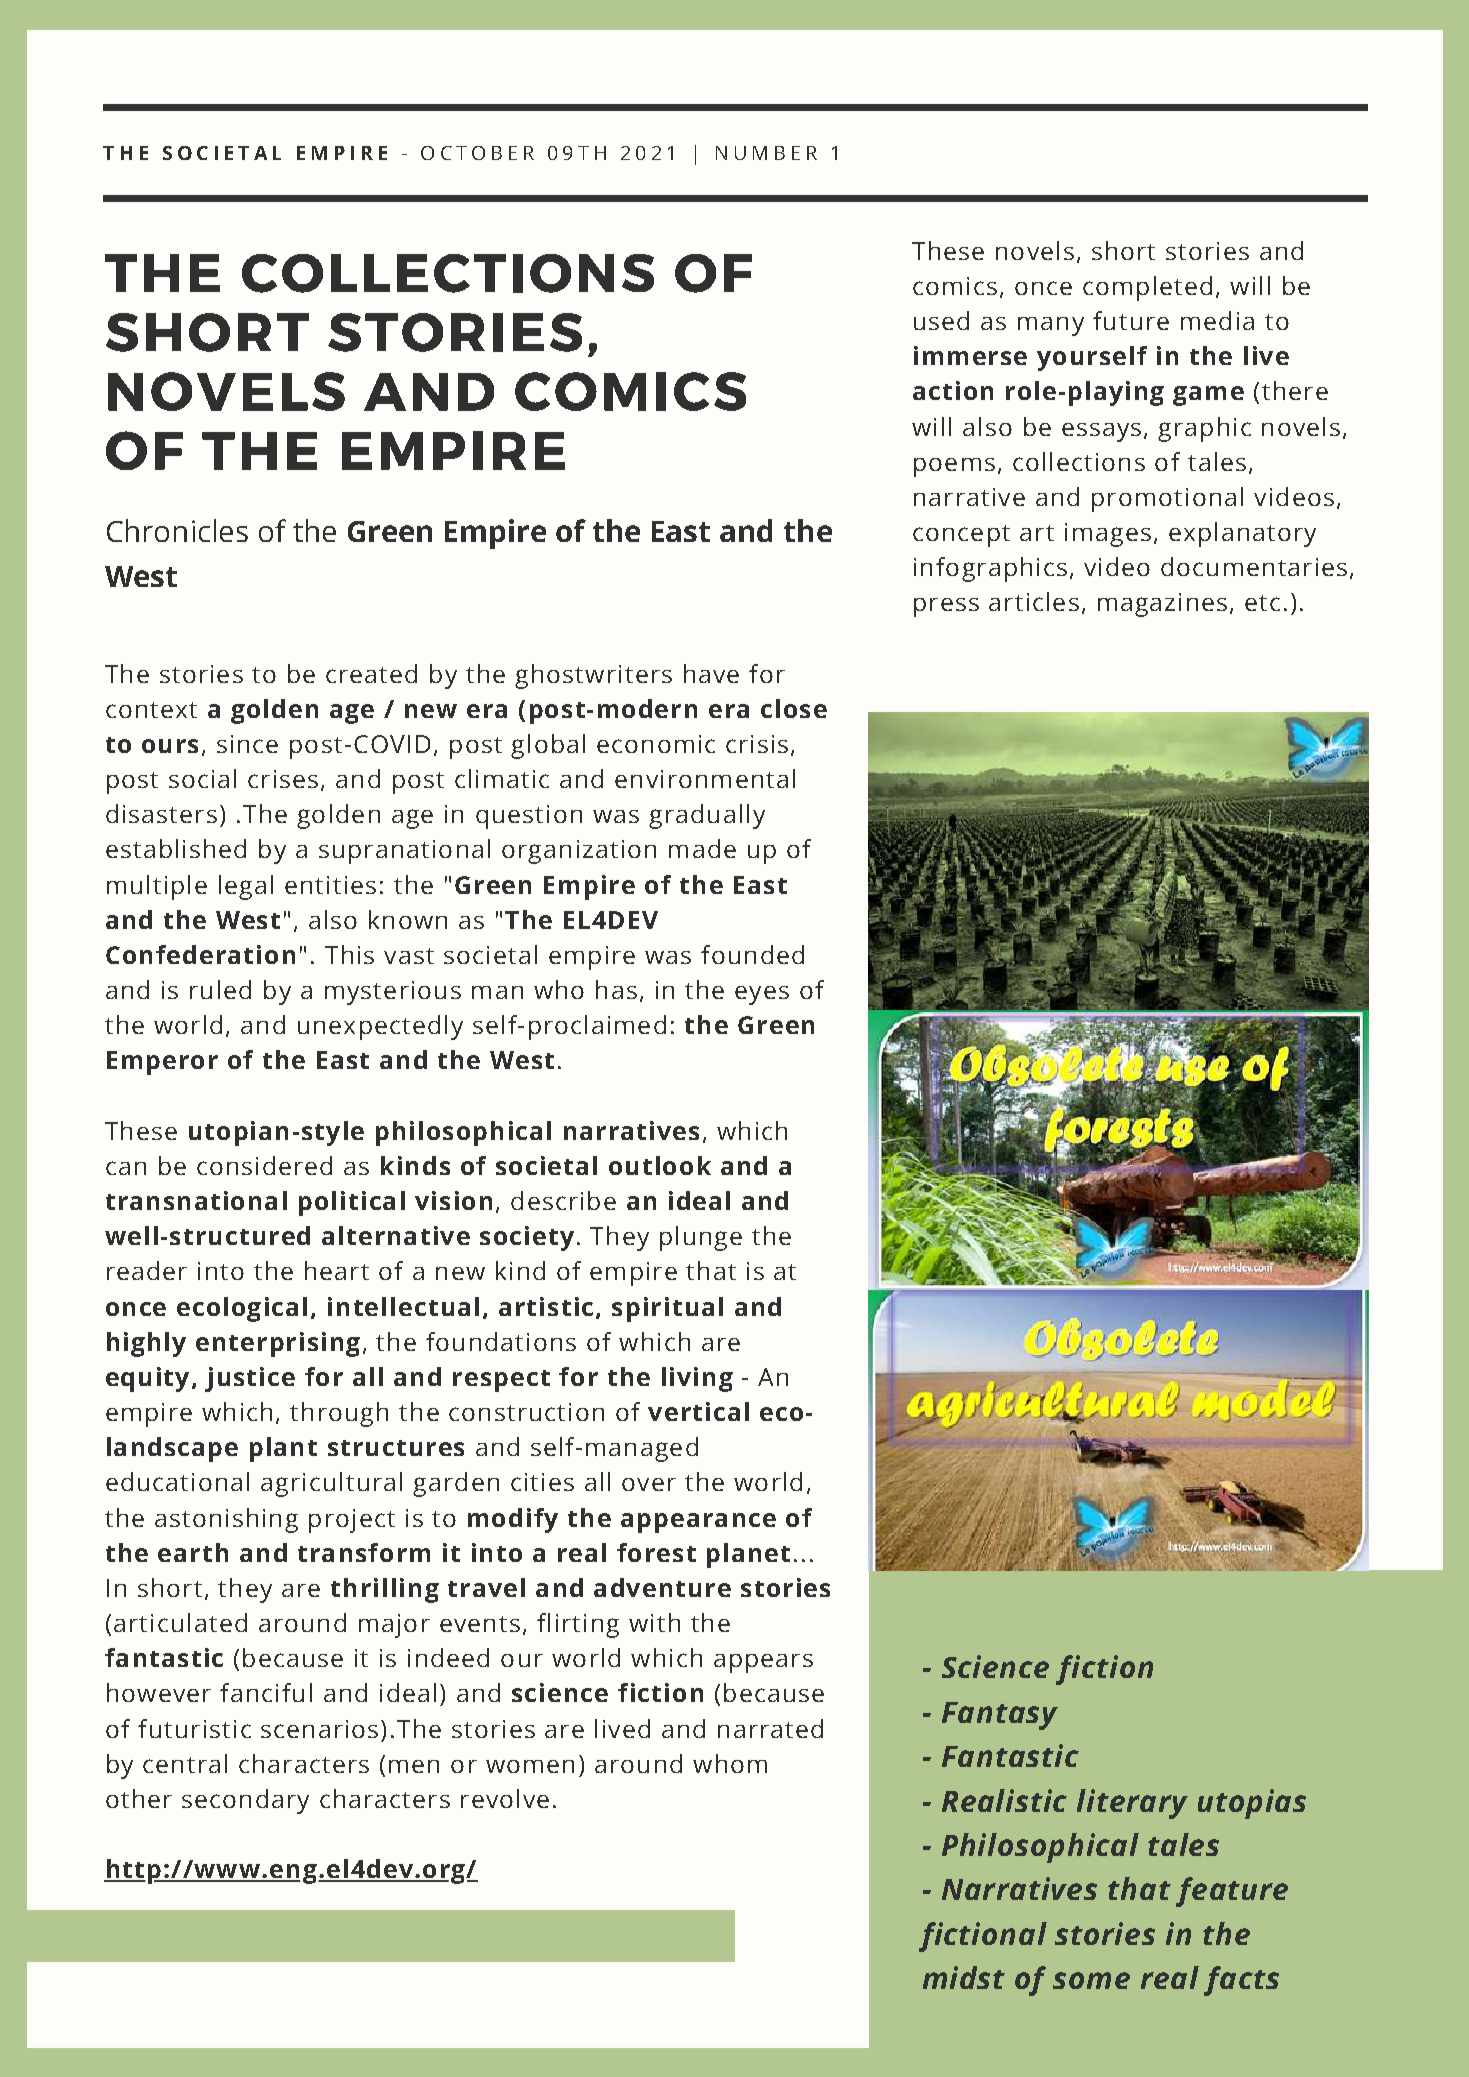 The image size is (1469, 2077). What do you see at coordinates (762, 995) in the screenshot?
I see `eyes` at bounding box center [762, 995].
